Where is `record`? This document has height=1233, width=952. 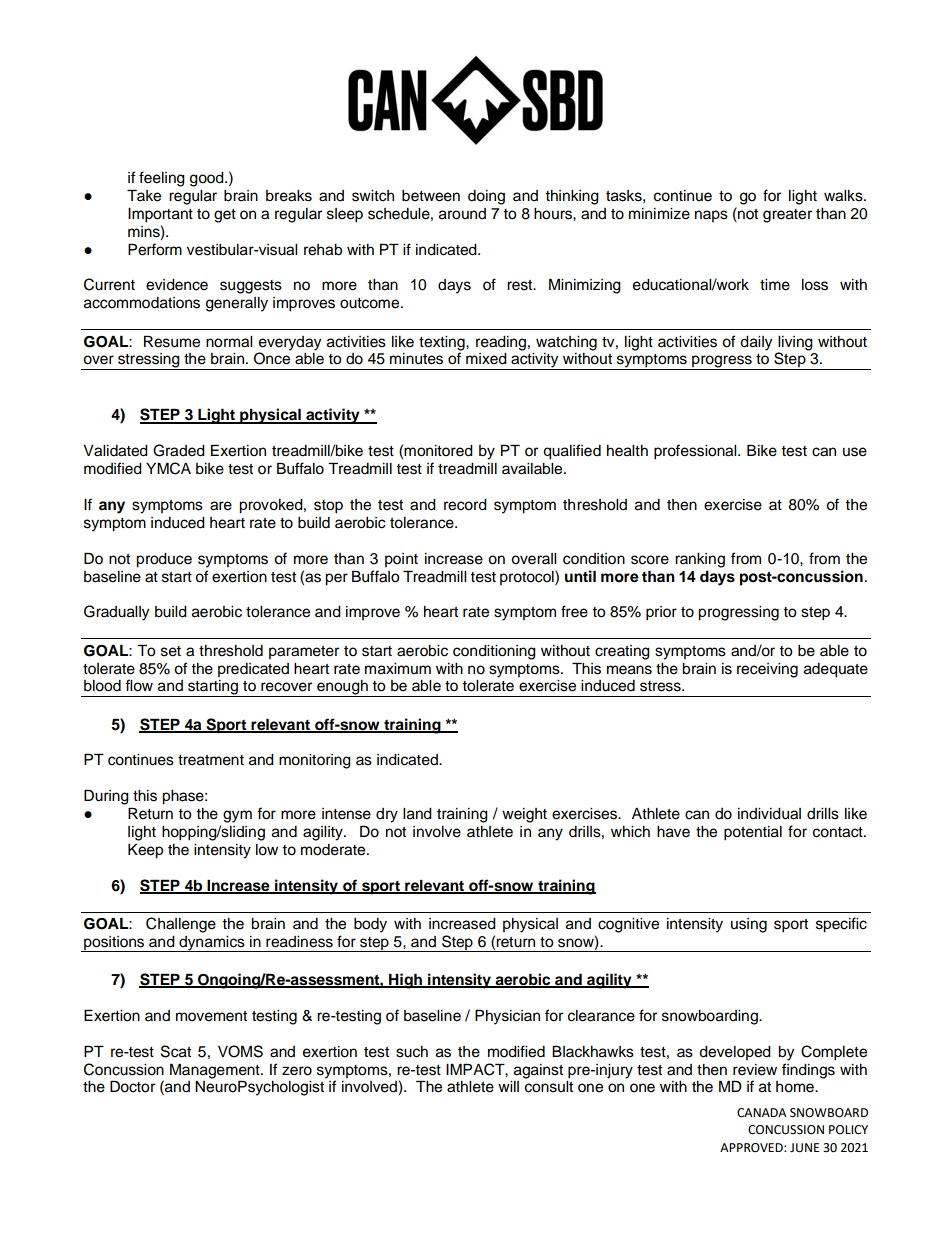
record is located at coordinates (465, 505).
